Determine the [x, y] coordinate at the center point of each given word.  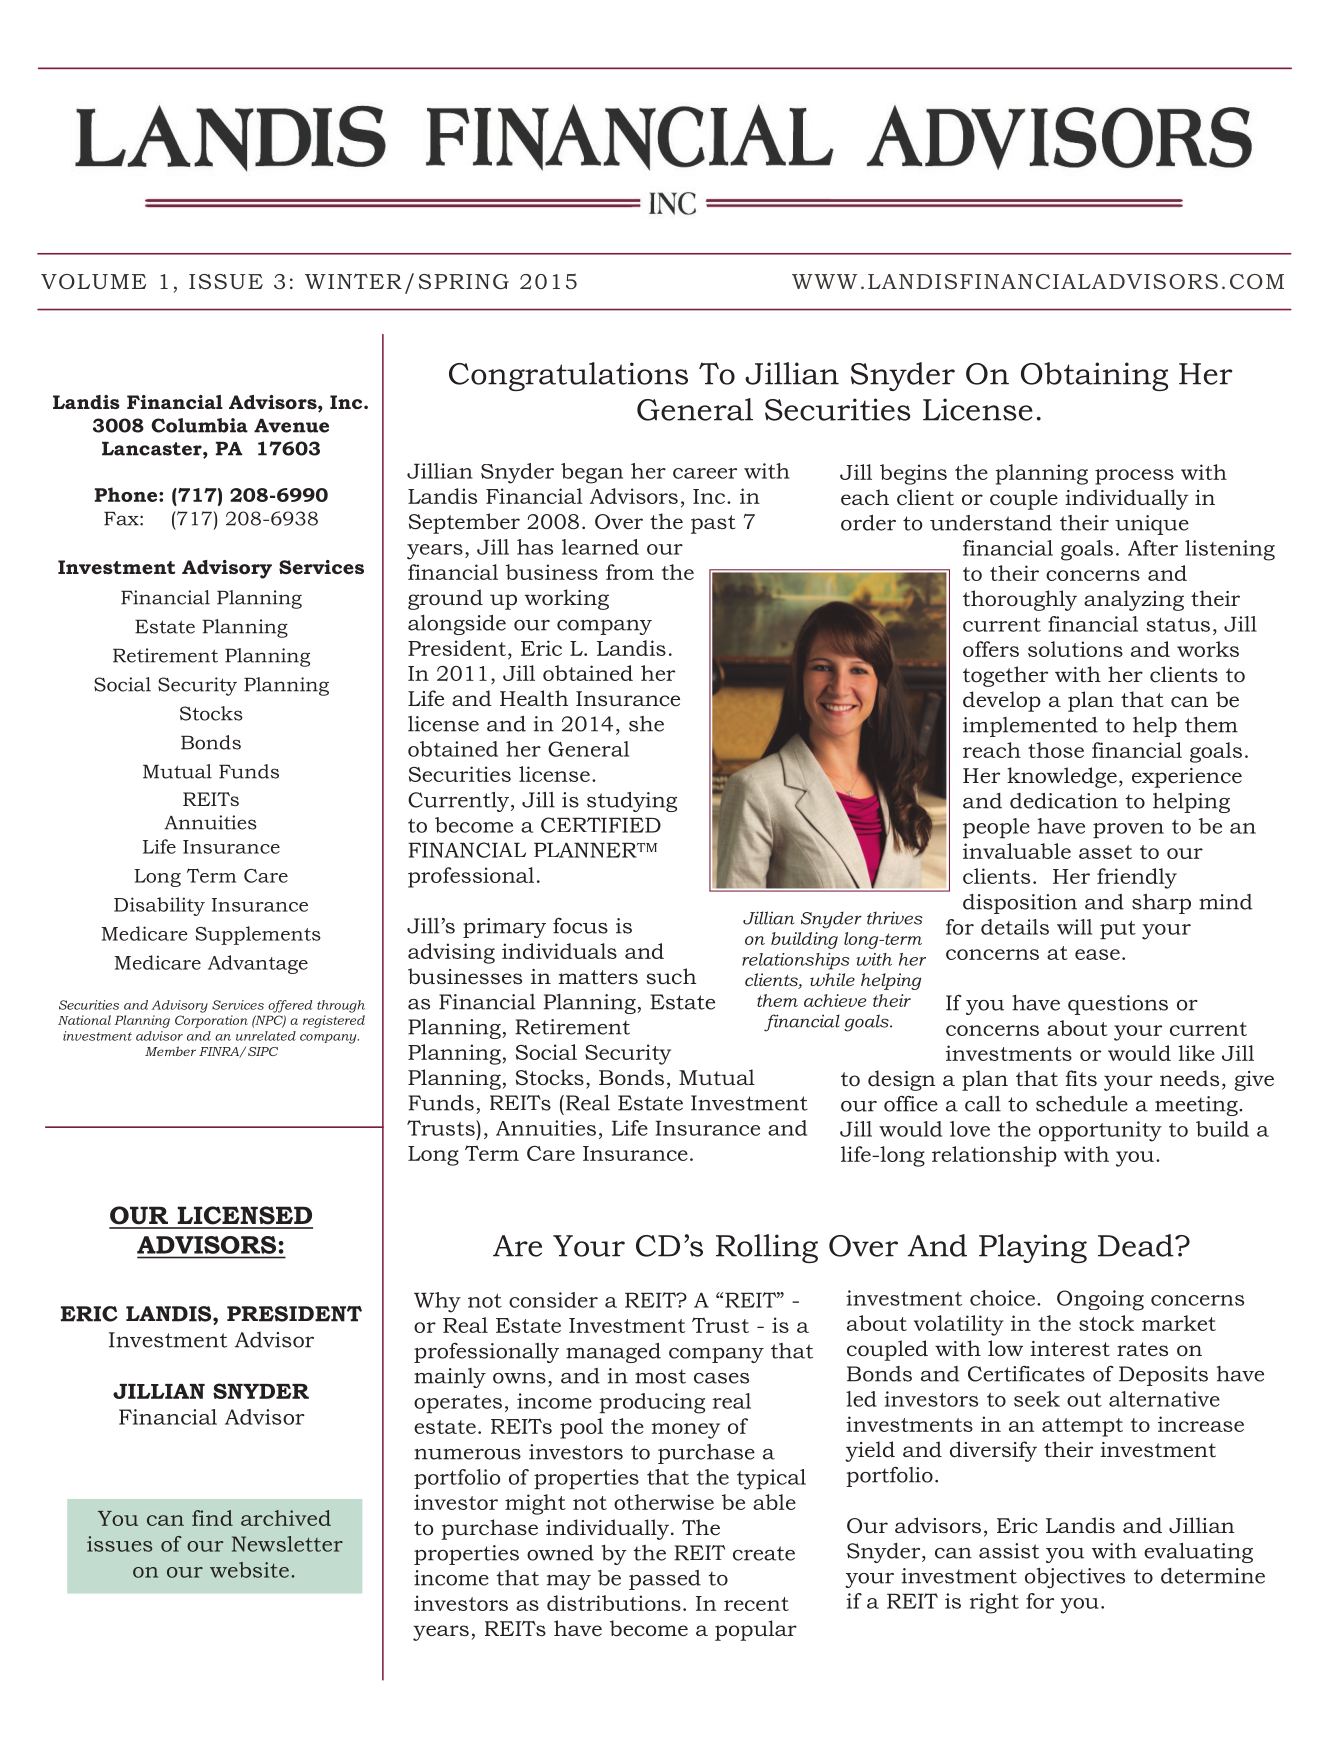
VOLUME [93, 281]
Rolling [767, 1248]
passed [665, 1580]
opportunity [1100, 1131]
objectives [1075, 1578]
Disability [159, 906]
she [646, 724]
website [249, 1570]
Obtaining [1094, 376]
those [1056, 750]
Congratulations [568, 376]
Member [170, 1051]
